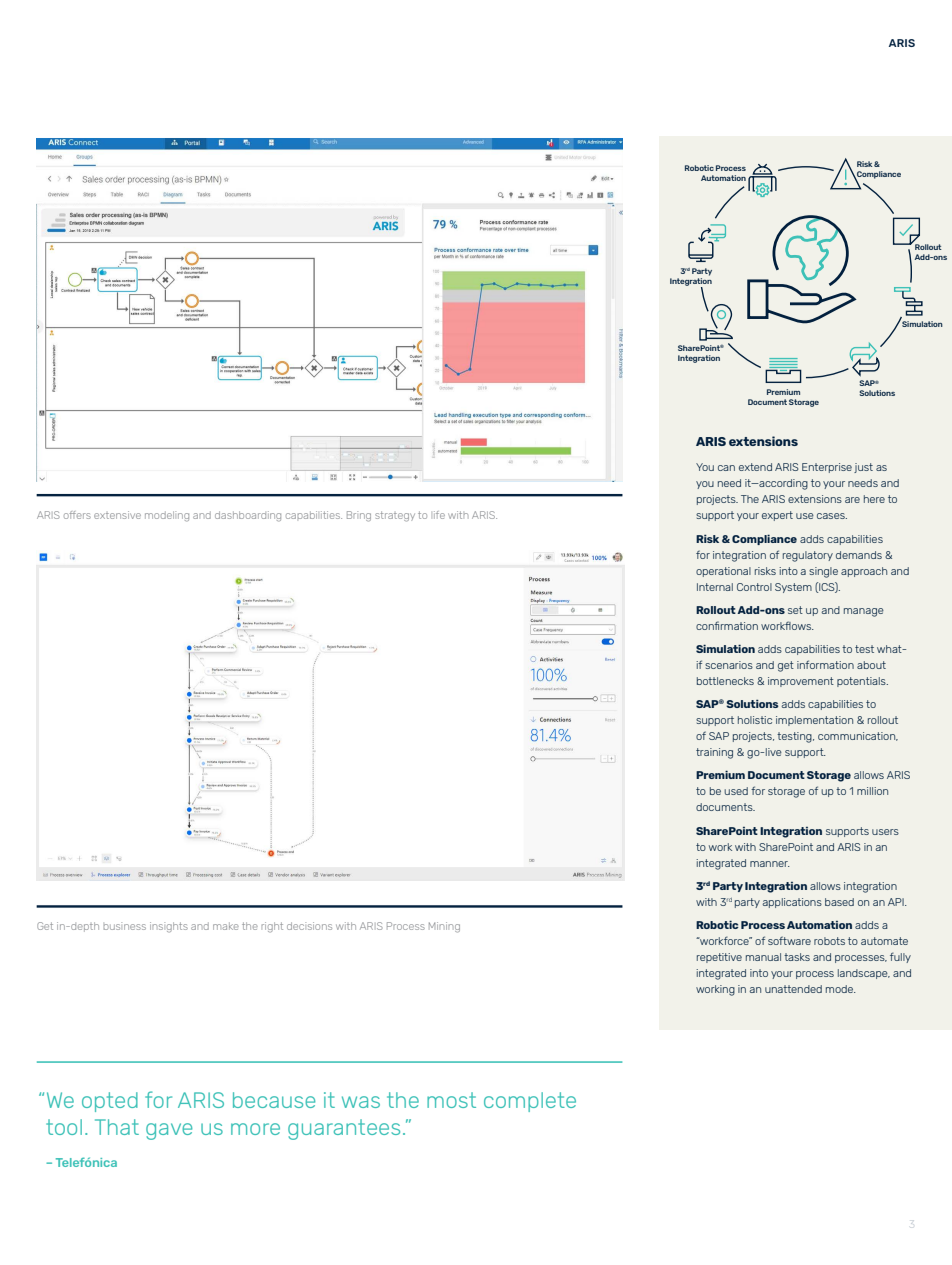  I want to click on most, so click(451, 1100).
